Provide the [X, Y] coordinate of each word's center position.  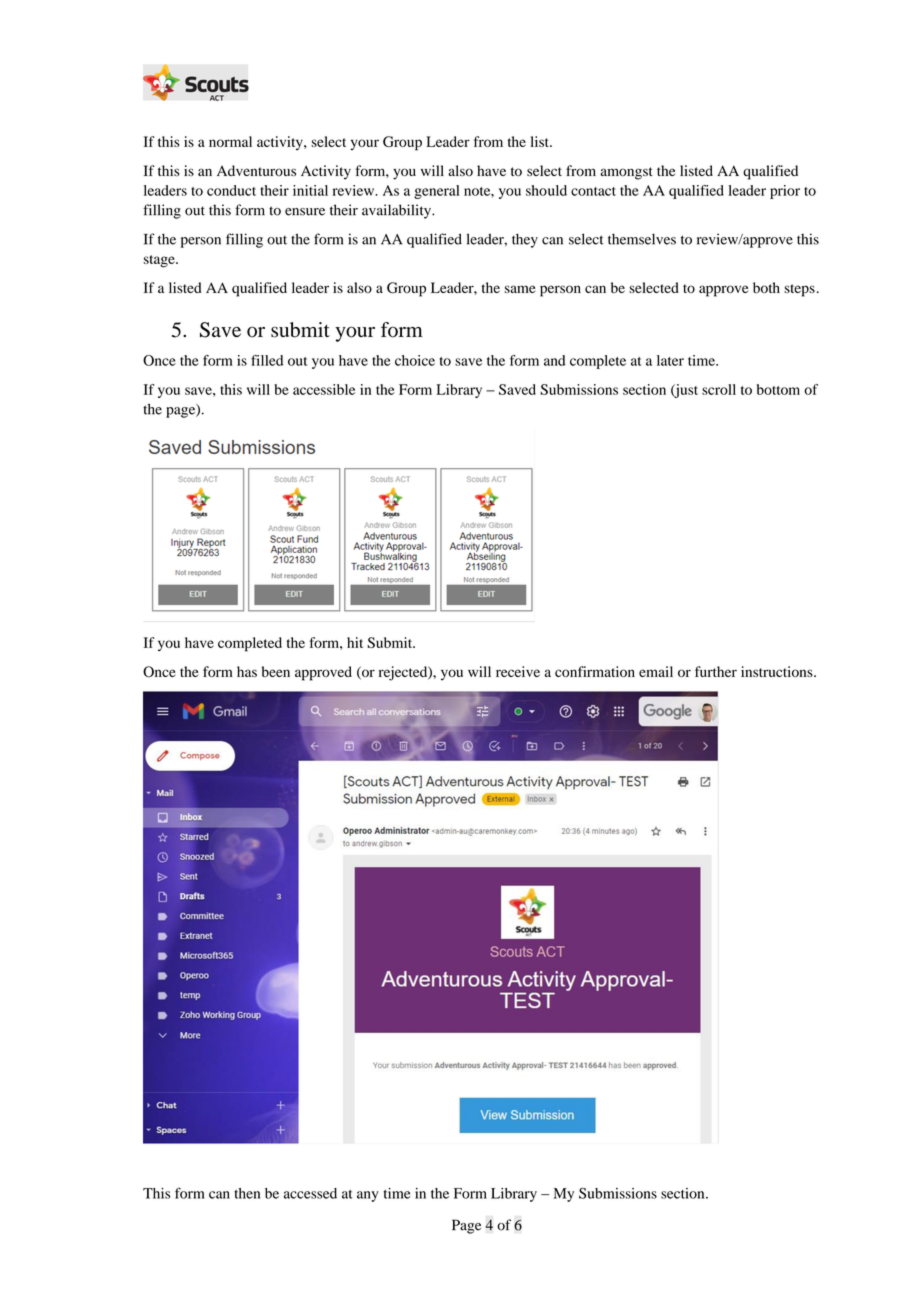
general [437, 192]
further [716, 671]
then [247, 1193]
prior [785, 192]
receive [518, 671]
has [247, 671]
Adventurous [256, 170]
